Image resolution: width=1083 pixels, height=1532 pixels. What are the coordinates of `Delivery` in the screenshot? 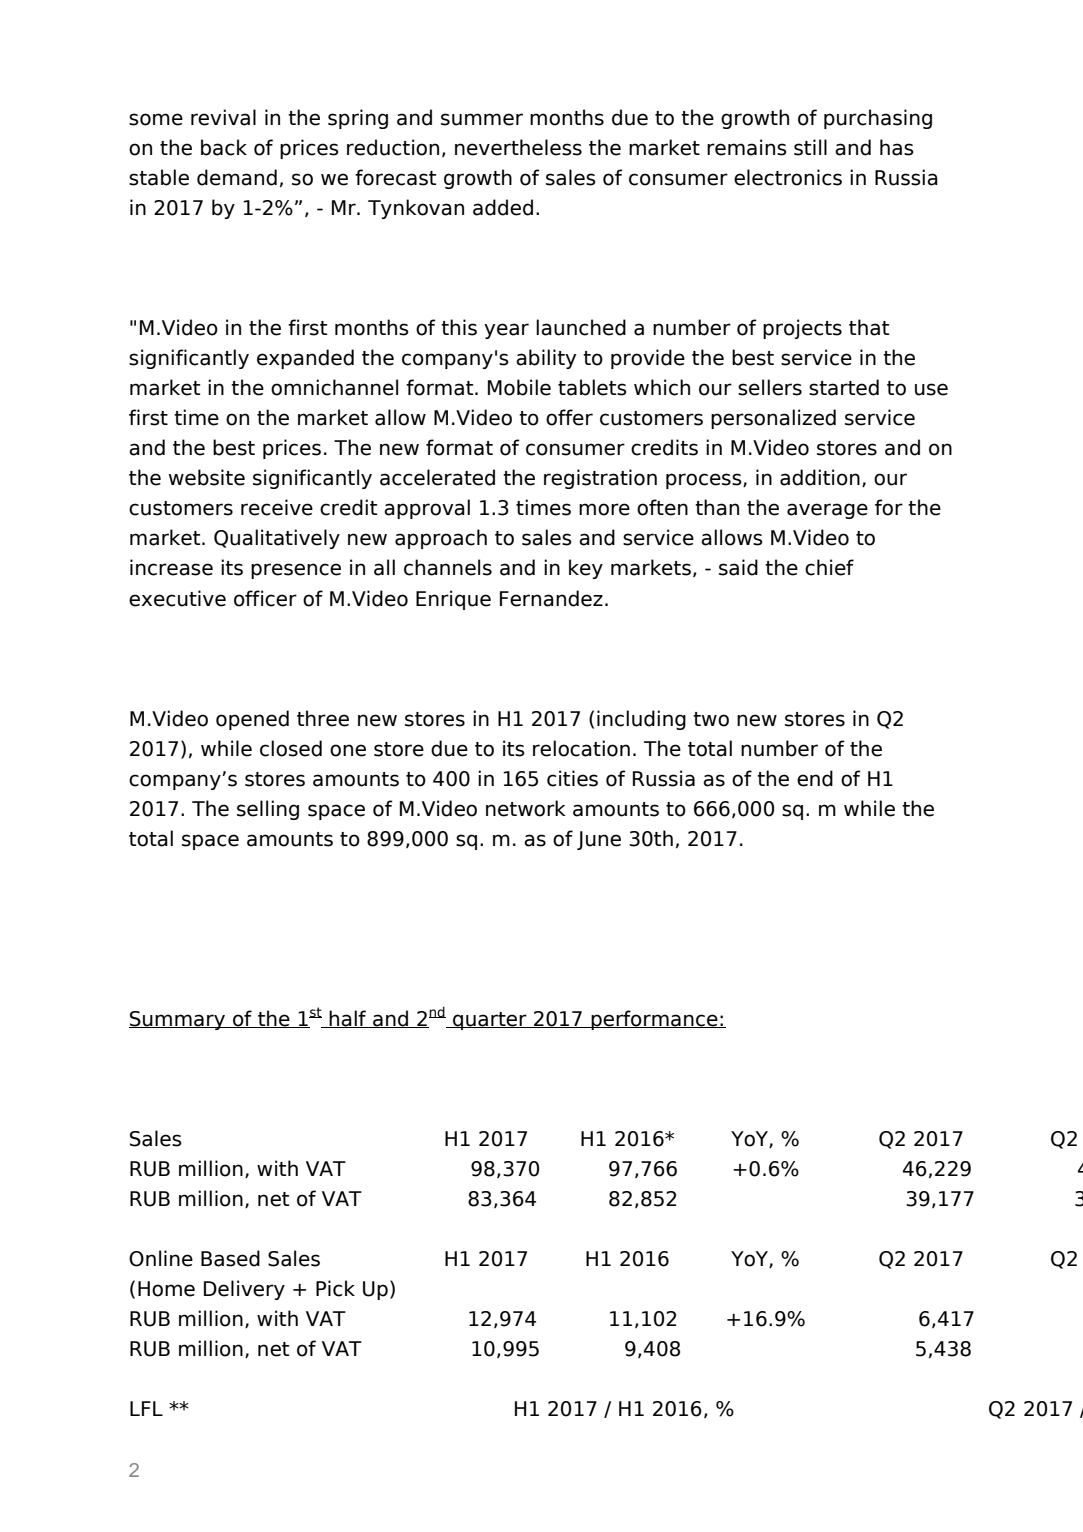 It's located at (244, 1290).
